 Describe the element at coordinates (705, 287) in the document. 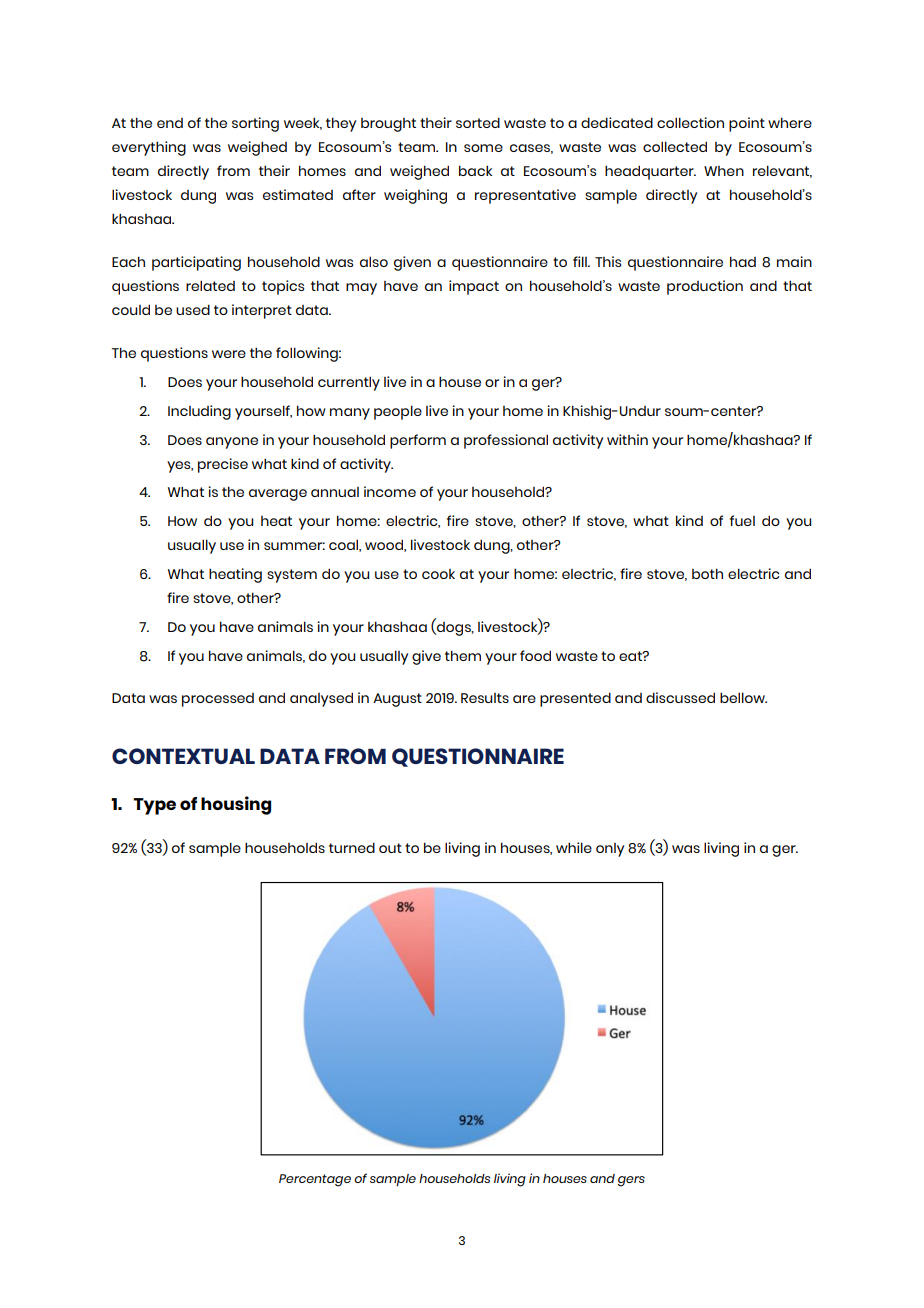

I see `production` at that location.
